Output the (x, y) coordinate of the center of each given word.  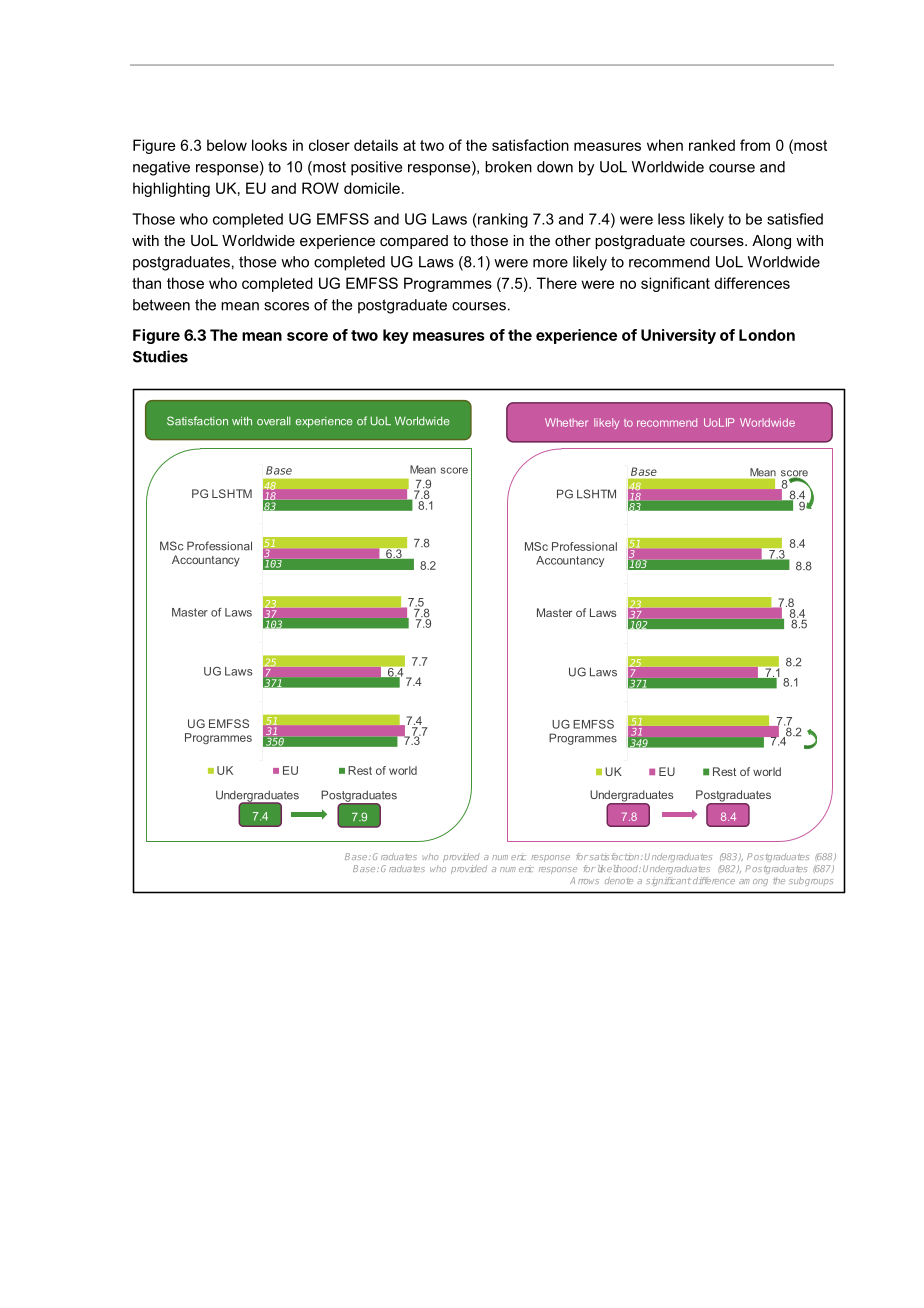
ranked (712, 145)
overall (274, 421)
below (227, 145)
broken (508, 167)
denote (619, 880)
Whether (566, 422)
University (678, 336)
